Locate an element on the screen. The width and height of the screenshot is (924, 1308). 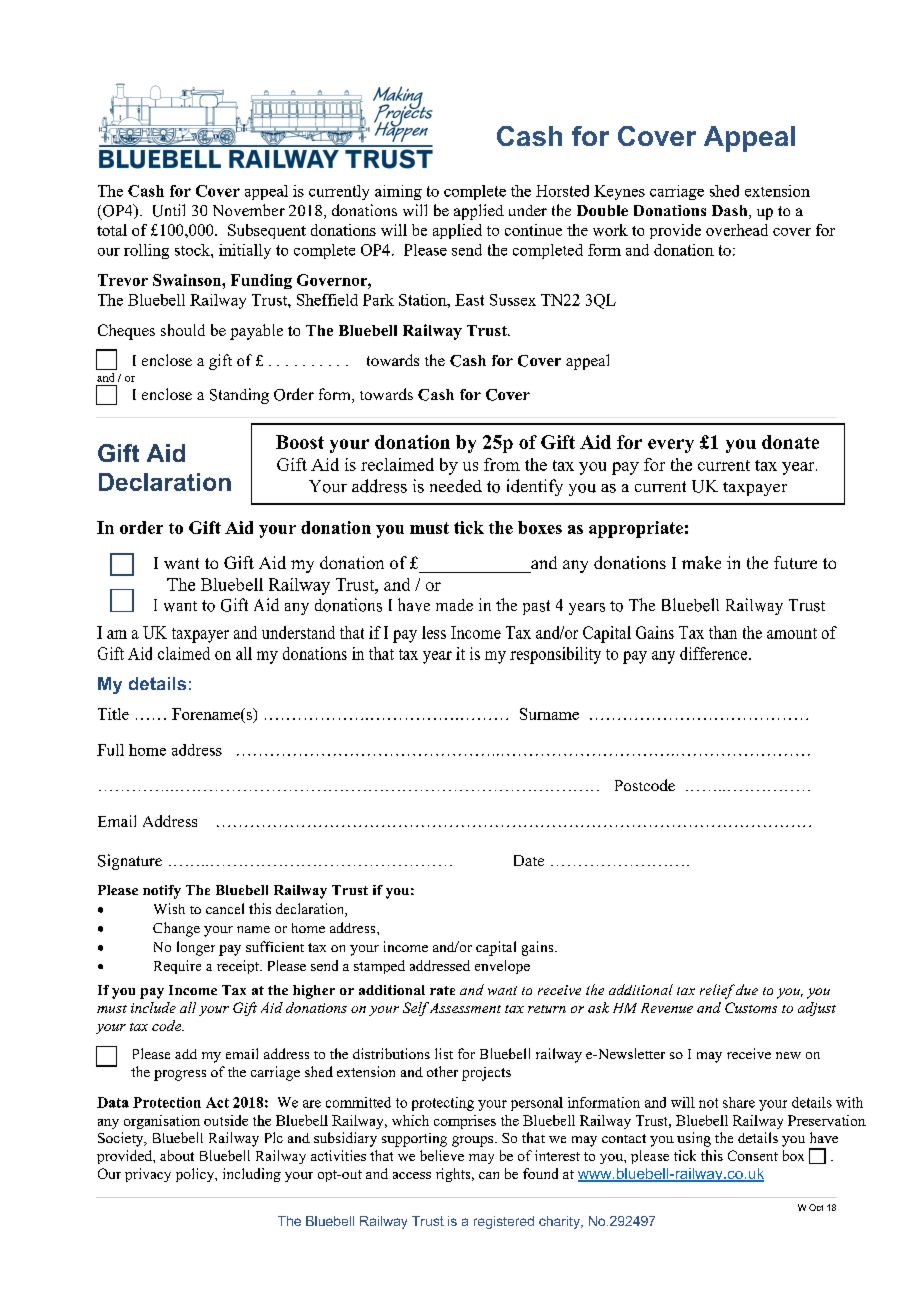
continue is located at coordinates (533, 230).
